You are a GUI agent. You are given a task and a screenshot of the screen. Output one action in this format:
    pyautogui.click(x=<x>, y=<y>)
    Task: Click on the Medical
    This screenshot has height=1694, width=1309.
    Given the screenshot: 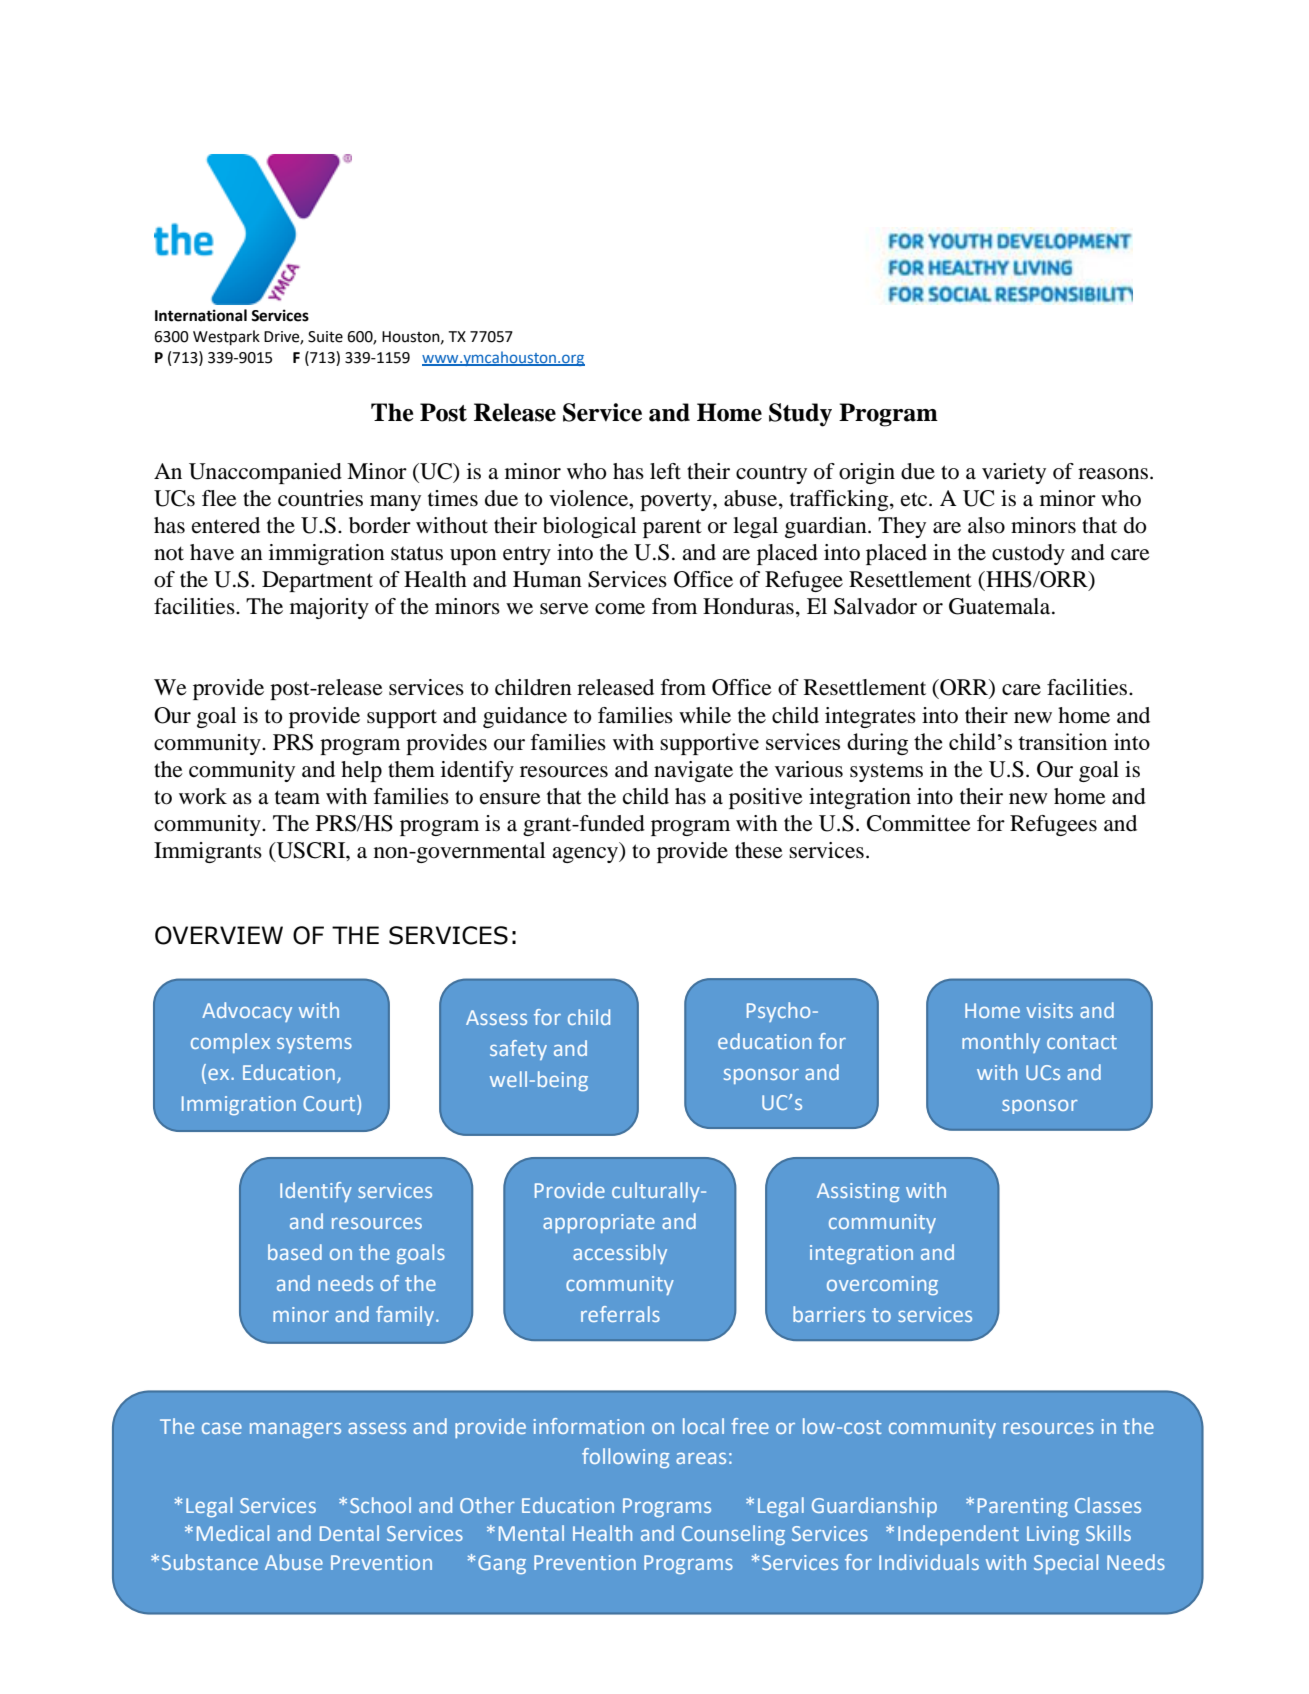 What is the action you would take?
    pyautogui.click(x=233, y=1533)
